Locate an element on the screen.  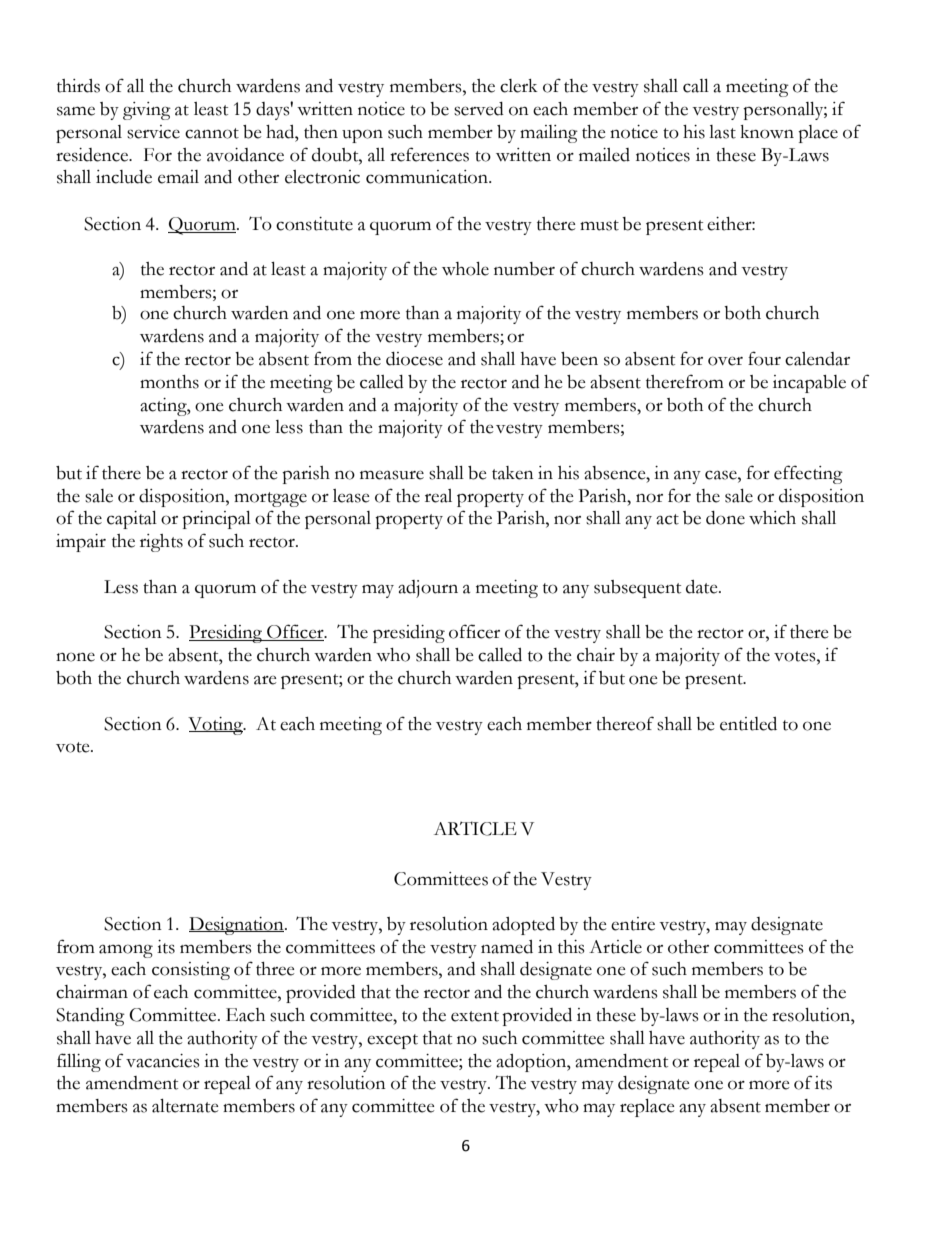
real is located at coordinates (438, 496).
